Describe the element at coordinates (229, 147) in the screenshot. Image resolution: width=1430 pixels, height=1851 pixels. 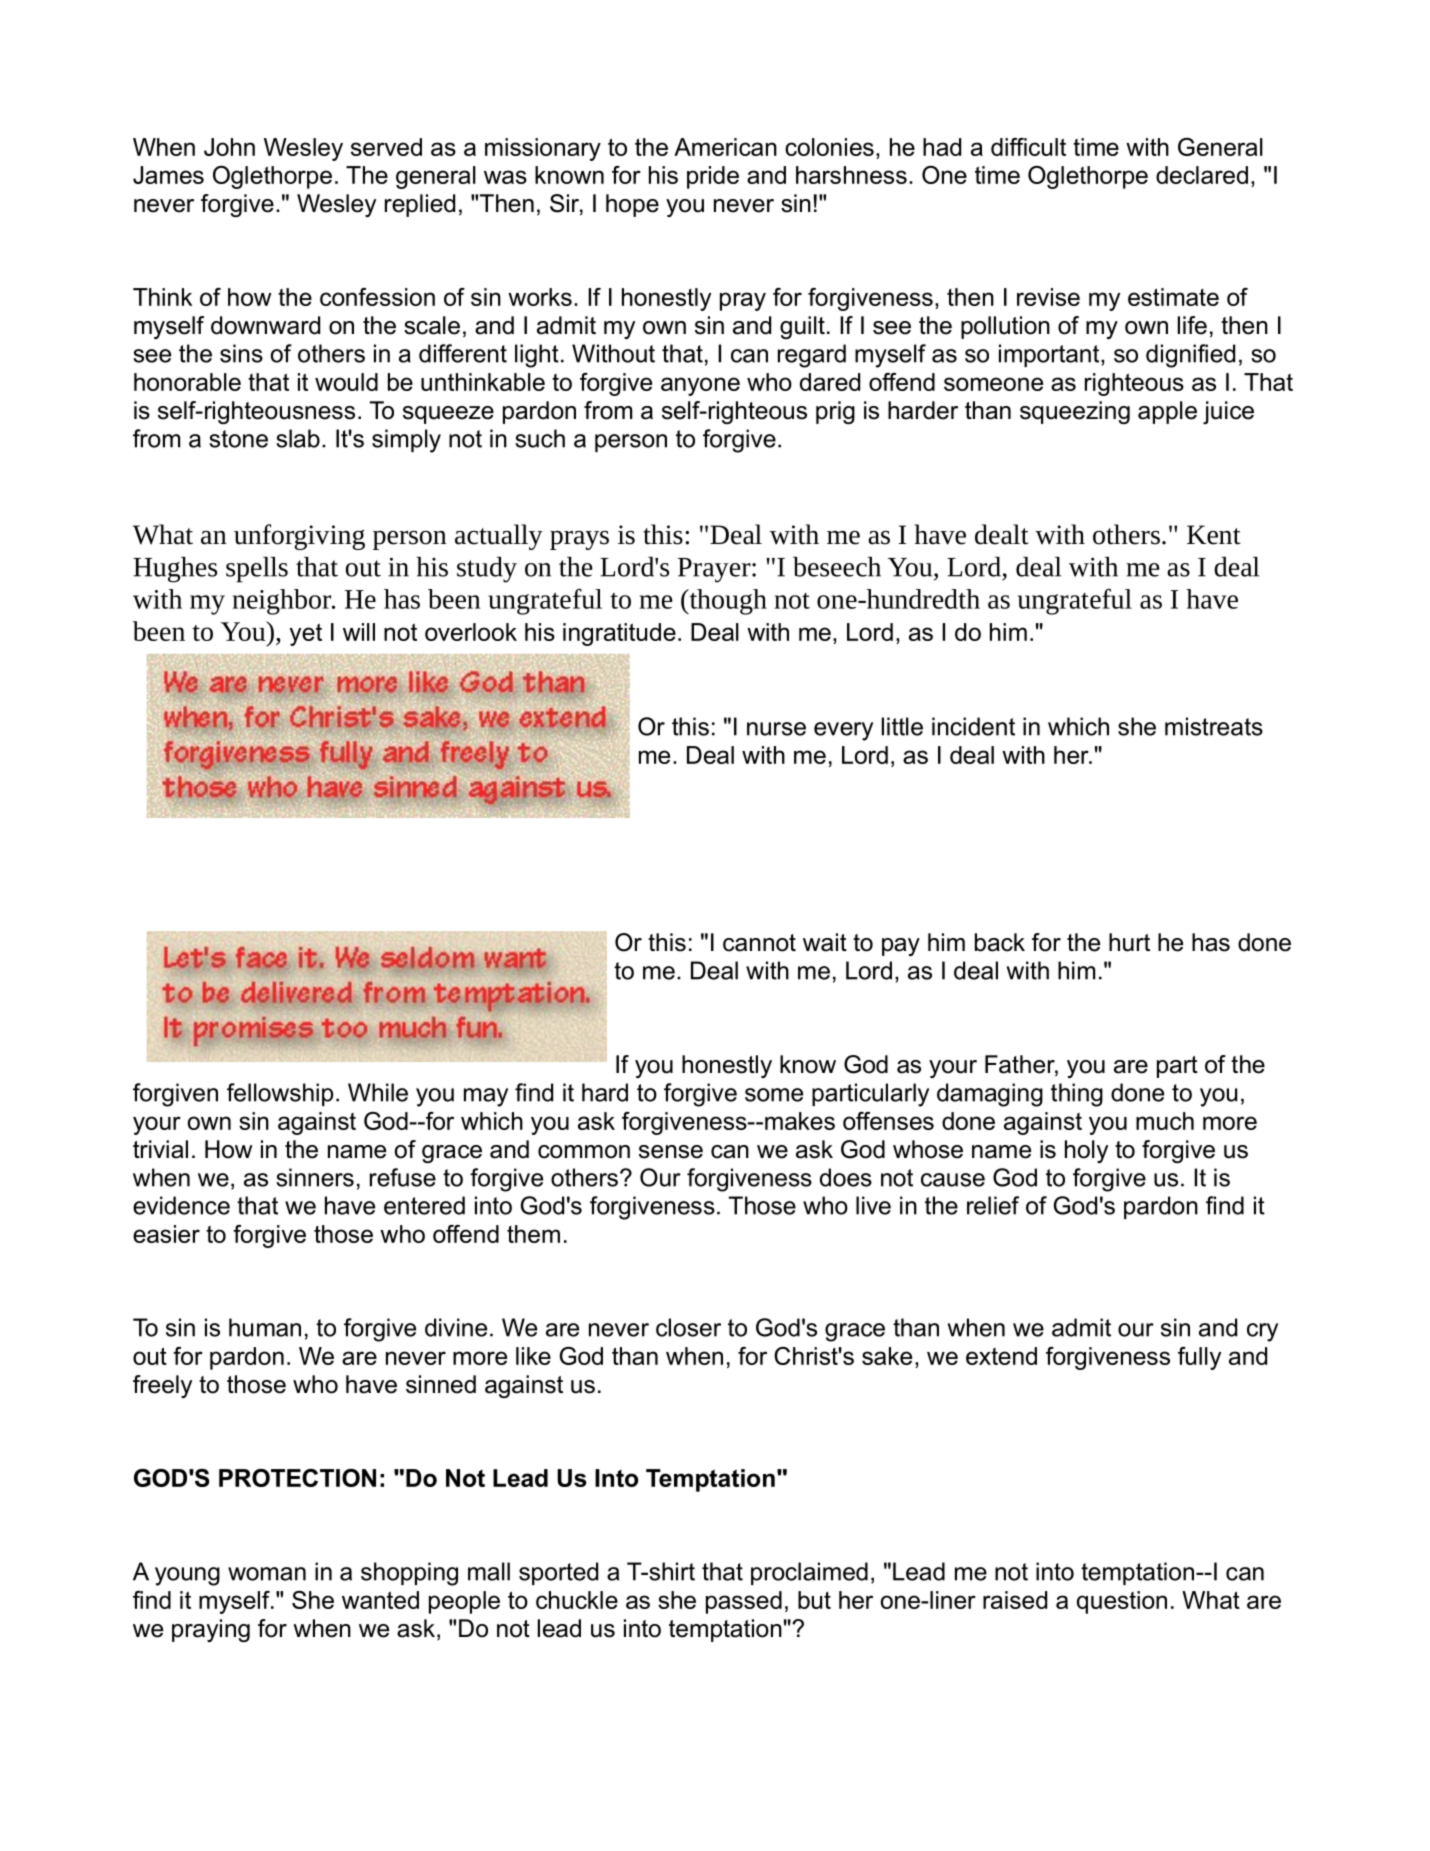
I see `John` at that location.
